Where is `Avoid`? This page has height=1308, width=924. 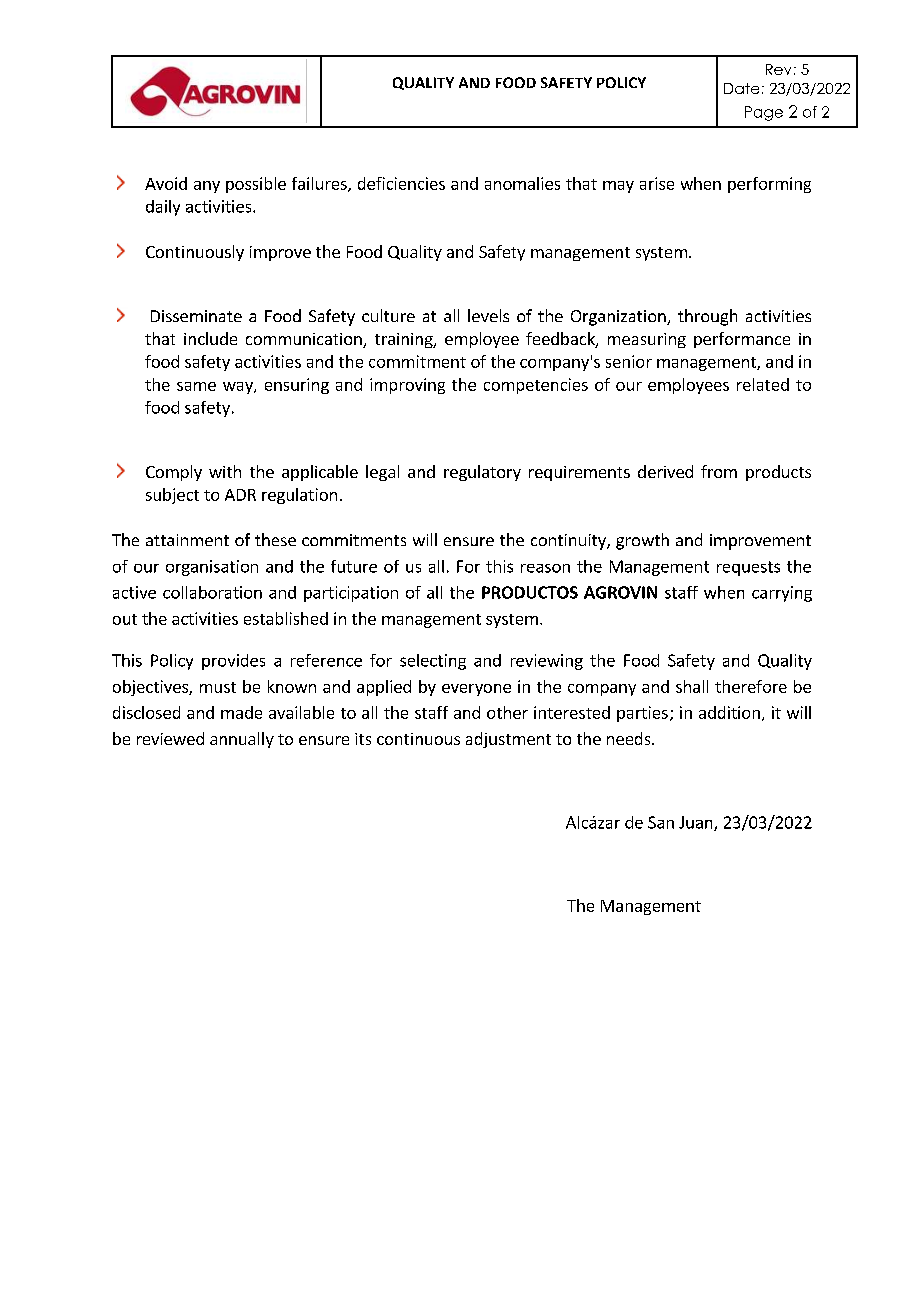
Avoid is located at coordinates (166, 183).
